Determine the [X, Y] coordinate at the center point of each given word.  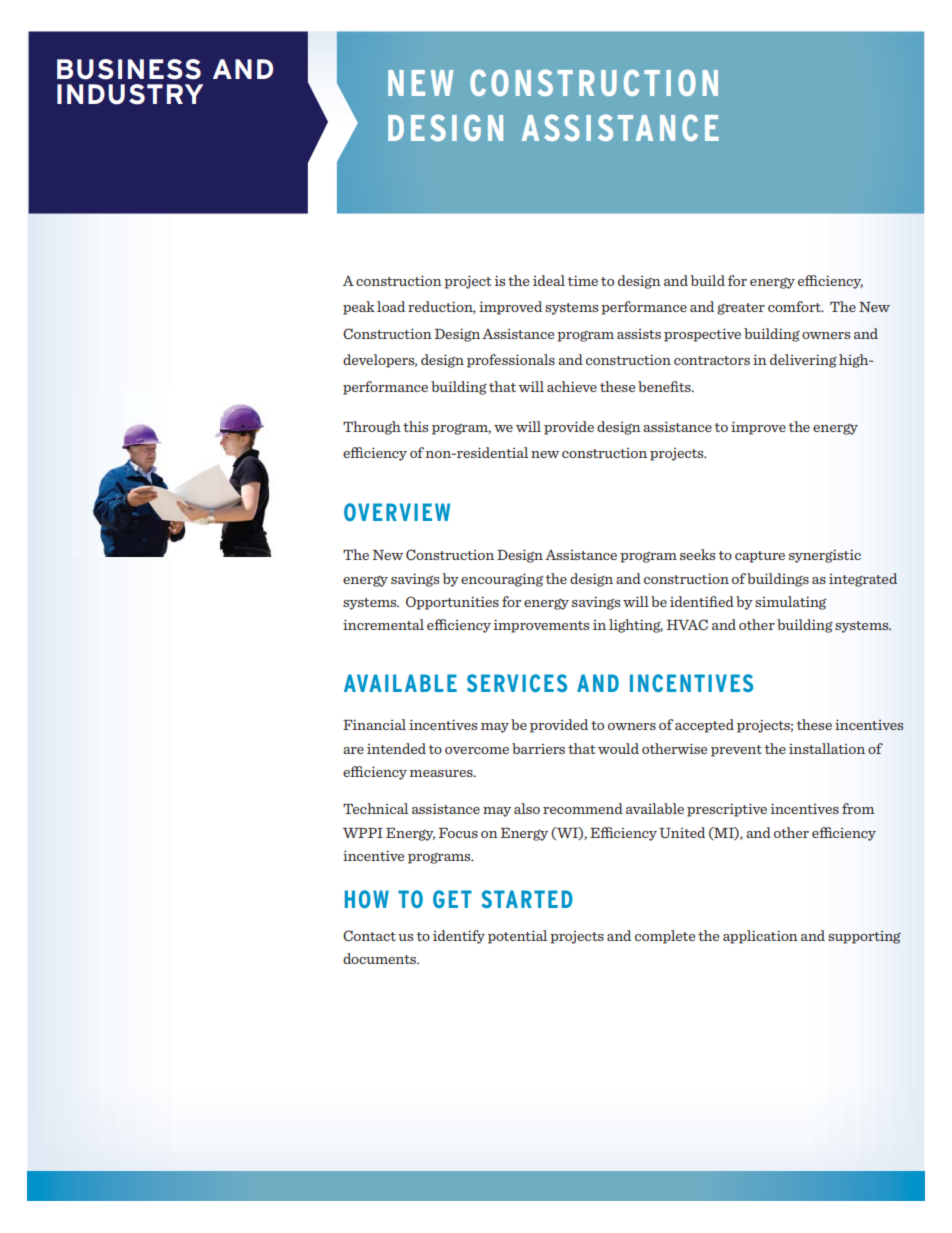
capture [760, 557]
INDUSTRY [130, 94]
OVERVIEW [397, 512]
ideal [549, 280]
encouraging [502, 580]
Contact [369, 936]
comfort [795, 306]
